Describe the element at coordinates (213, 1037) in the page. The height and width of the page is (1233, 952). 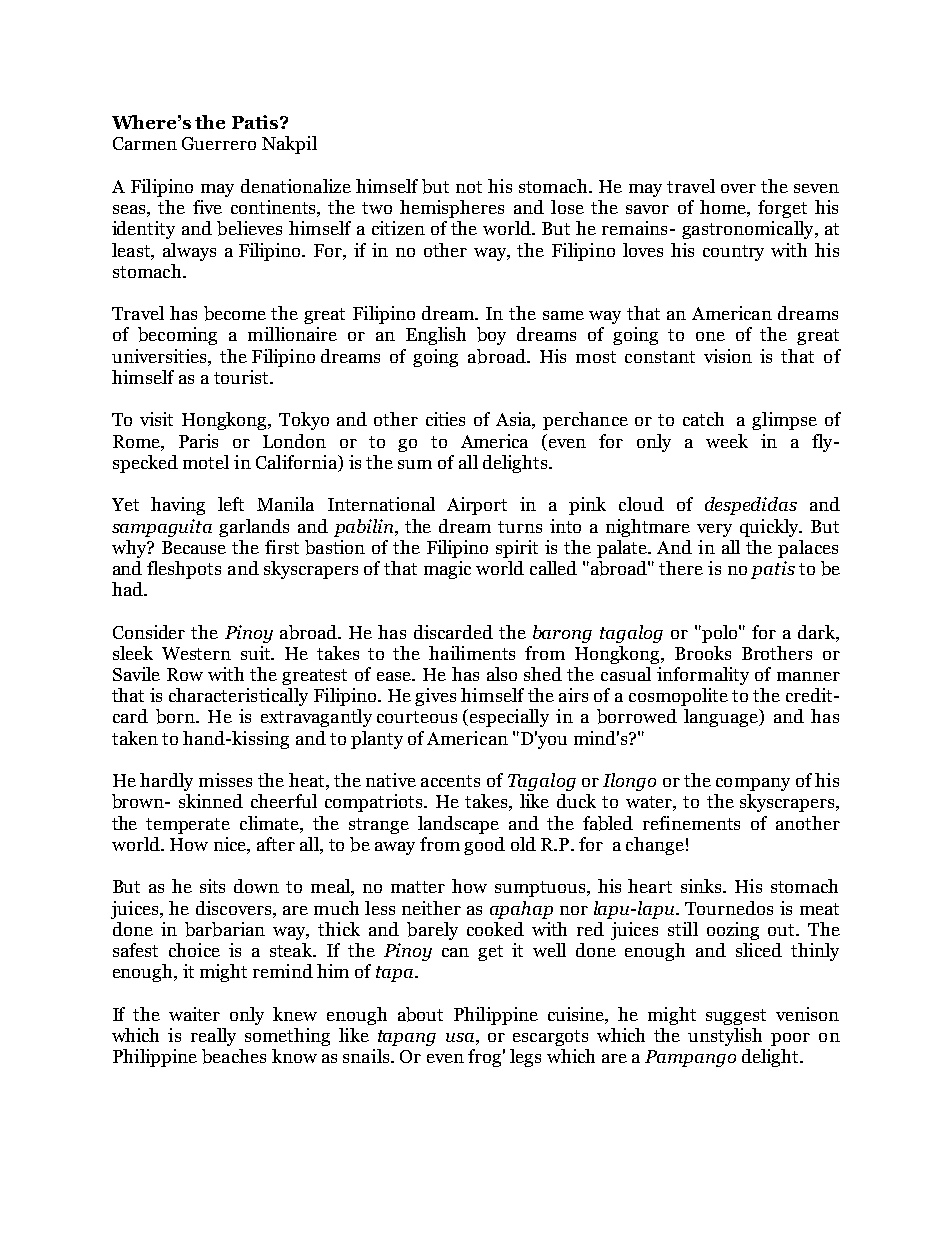
I see `really` at that location.
